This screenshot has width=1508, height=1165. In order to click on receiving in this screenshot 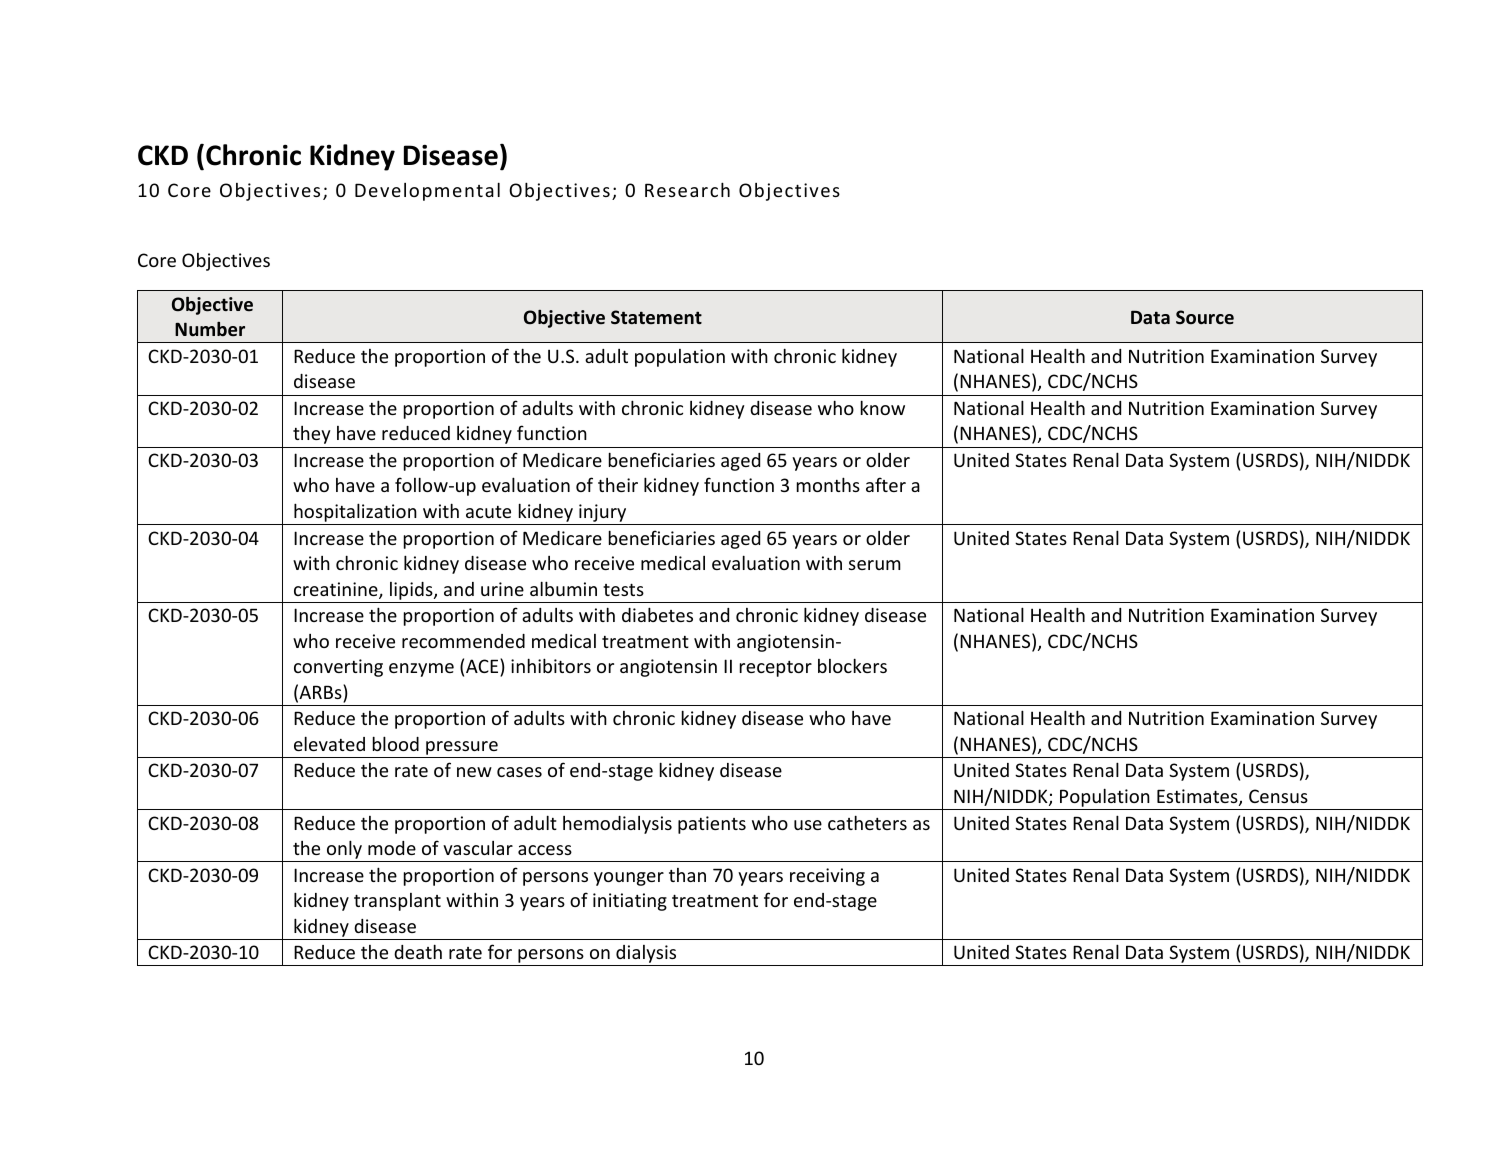, I will do `click(827, 877)`.
